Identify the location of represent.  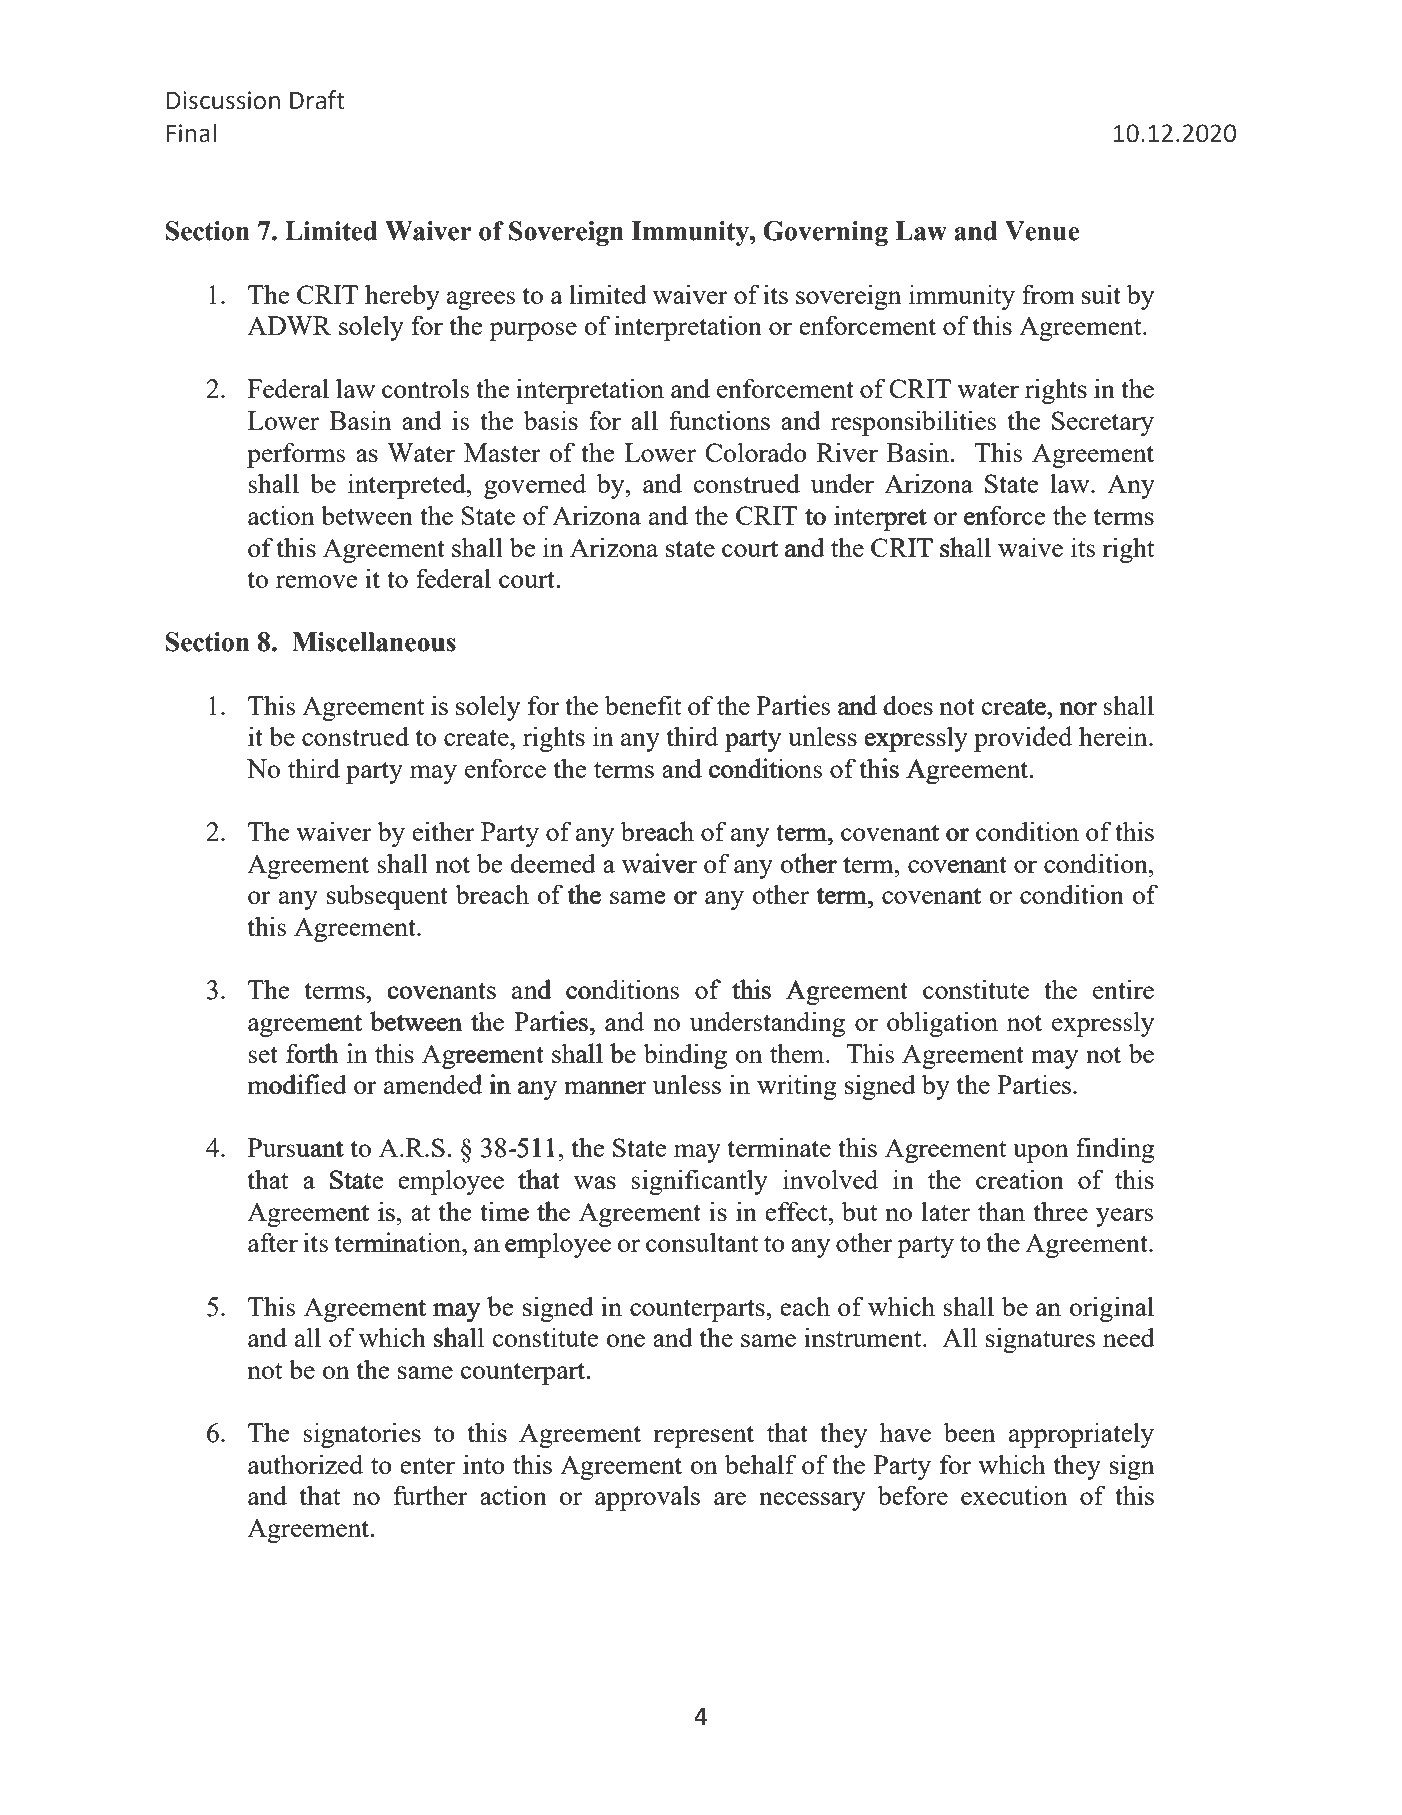
(703, 1437).
